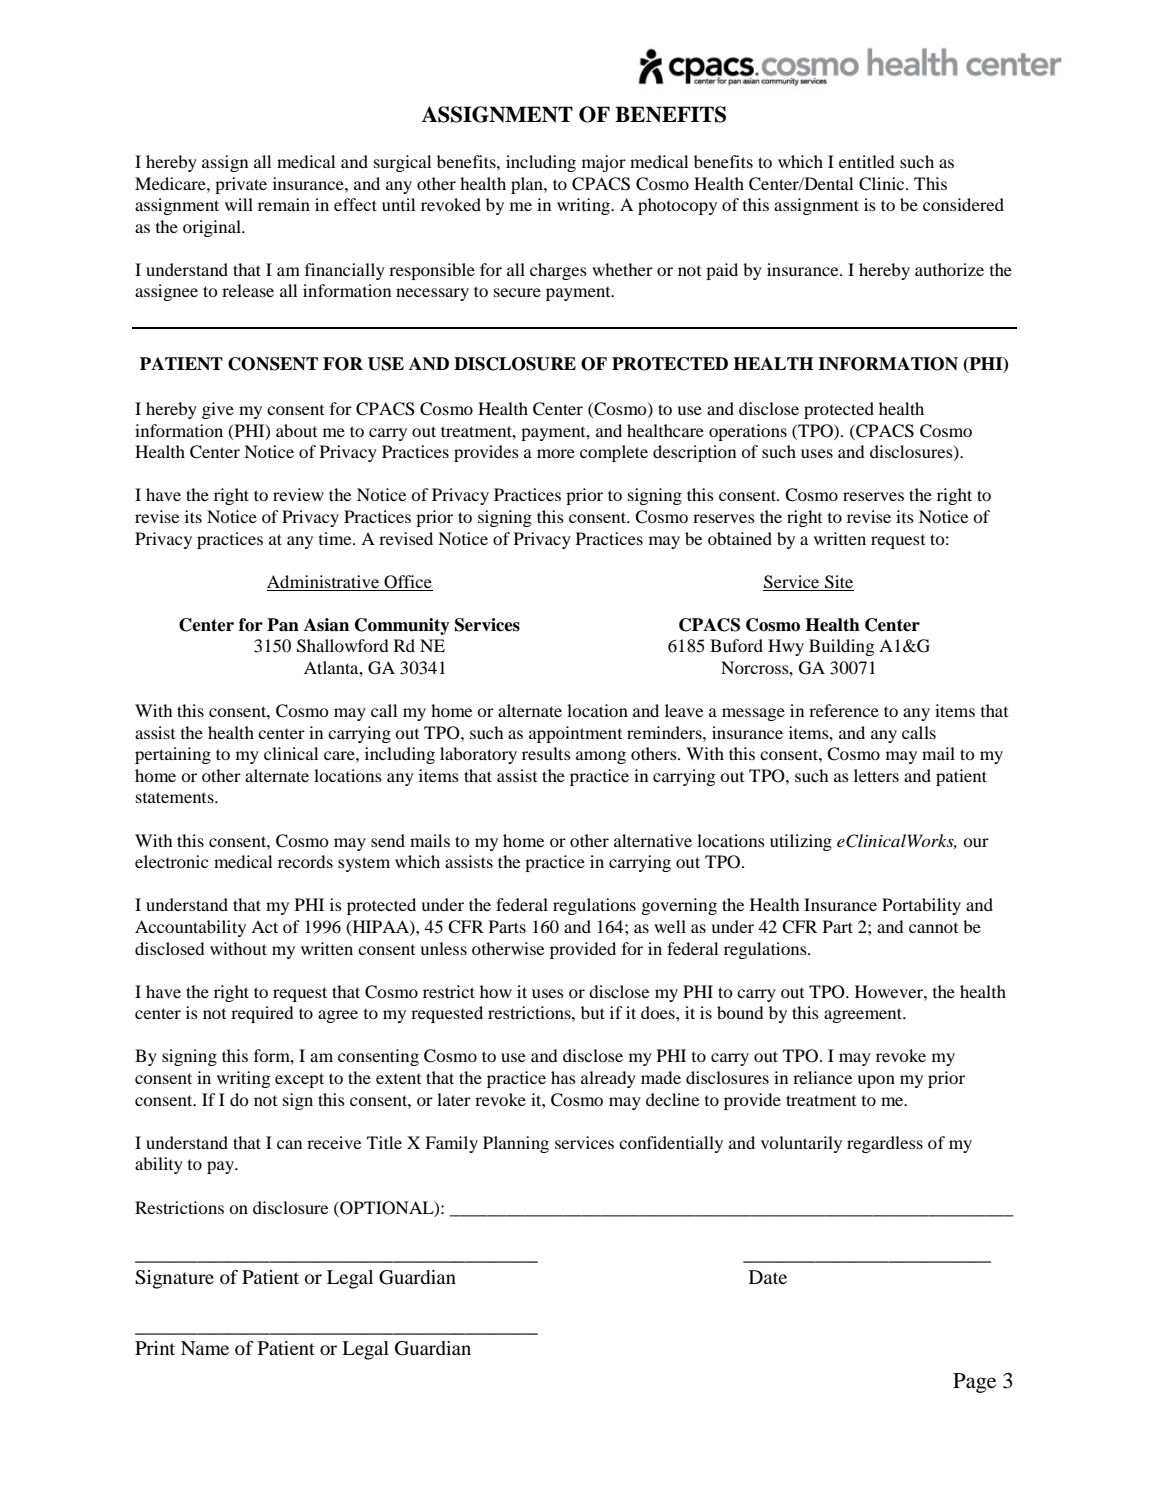 This image has width=1149, height=1486. Describe the element at coordinates (173, 755) in the image. I see `pertaining` at that location.
